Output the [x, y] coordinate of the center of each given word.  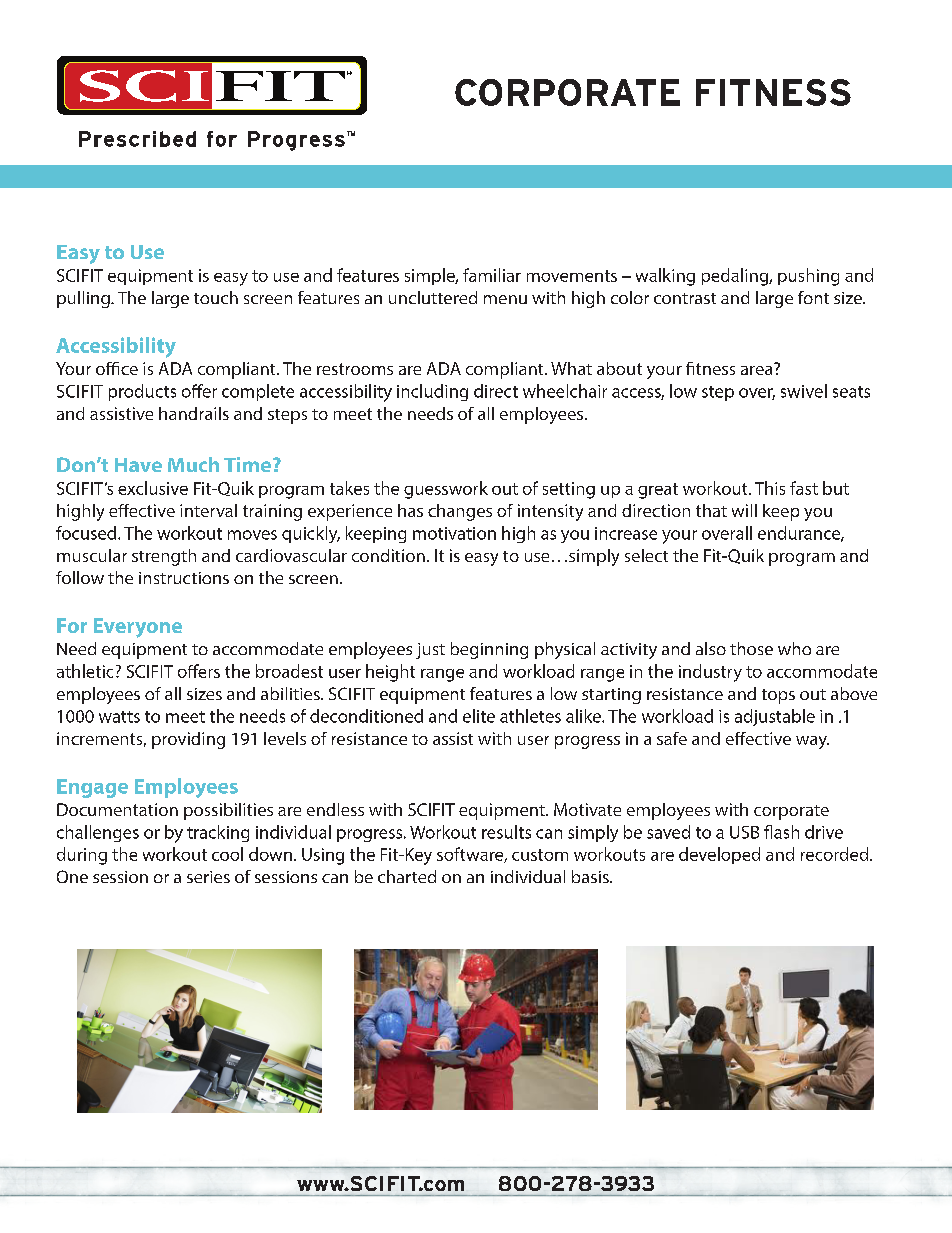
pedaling [736, 277]
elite [479, 716]
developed [719, 855]
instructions [184, 578]
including [432, 392]
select [646, 555]
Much [193, 464]
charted [407, 876]
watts [119, 717]
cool [227, 854]
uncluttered [433, 297]
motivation [454, 533]
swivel [804, 391]
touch [216, 297]
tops [778, 696]
